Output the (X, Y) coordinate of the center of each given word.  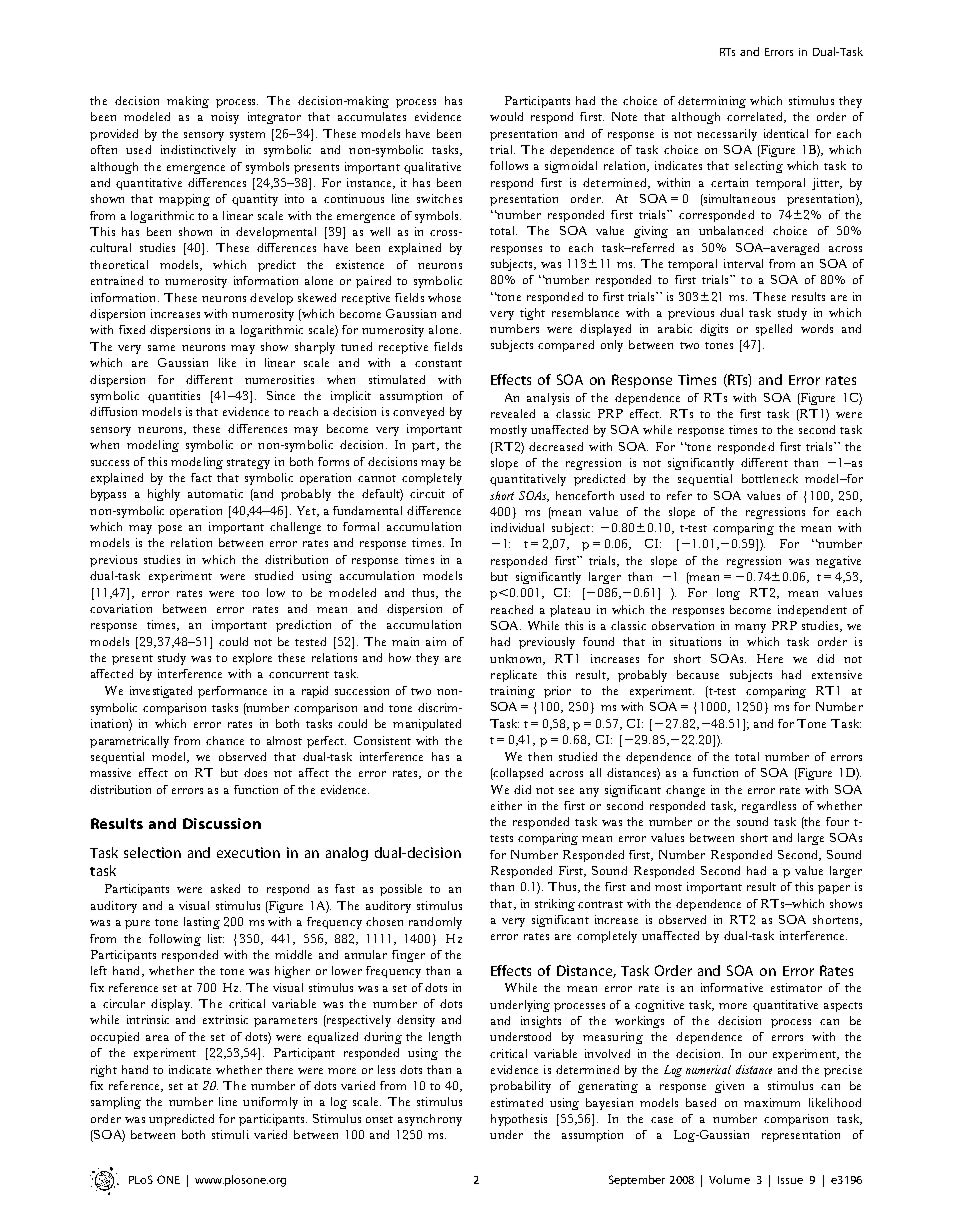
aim (436, 641)
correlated (756, 117)
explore (252, 659)
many (750, 628)
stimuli (230, 1134)
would (506, 116)
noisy (225, 118)
